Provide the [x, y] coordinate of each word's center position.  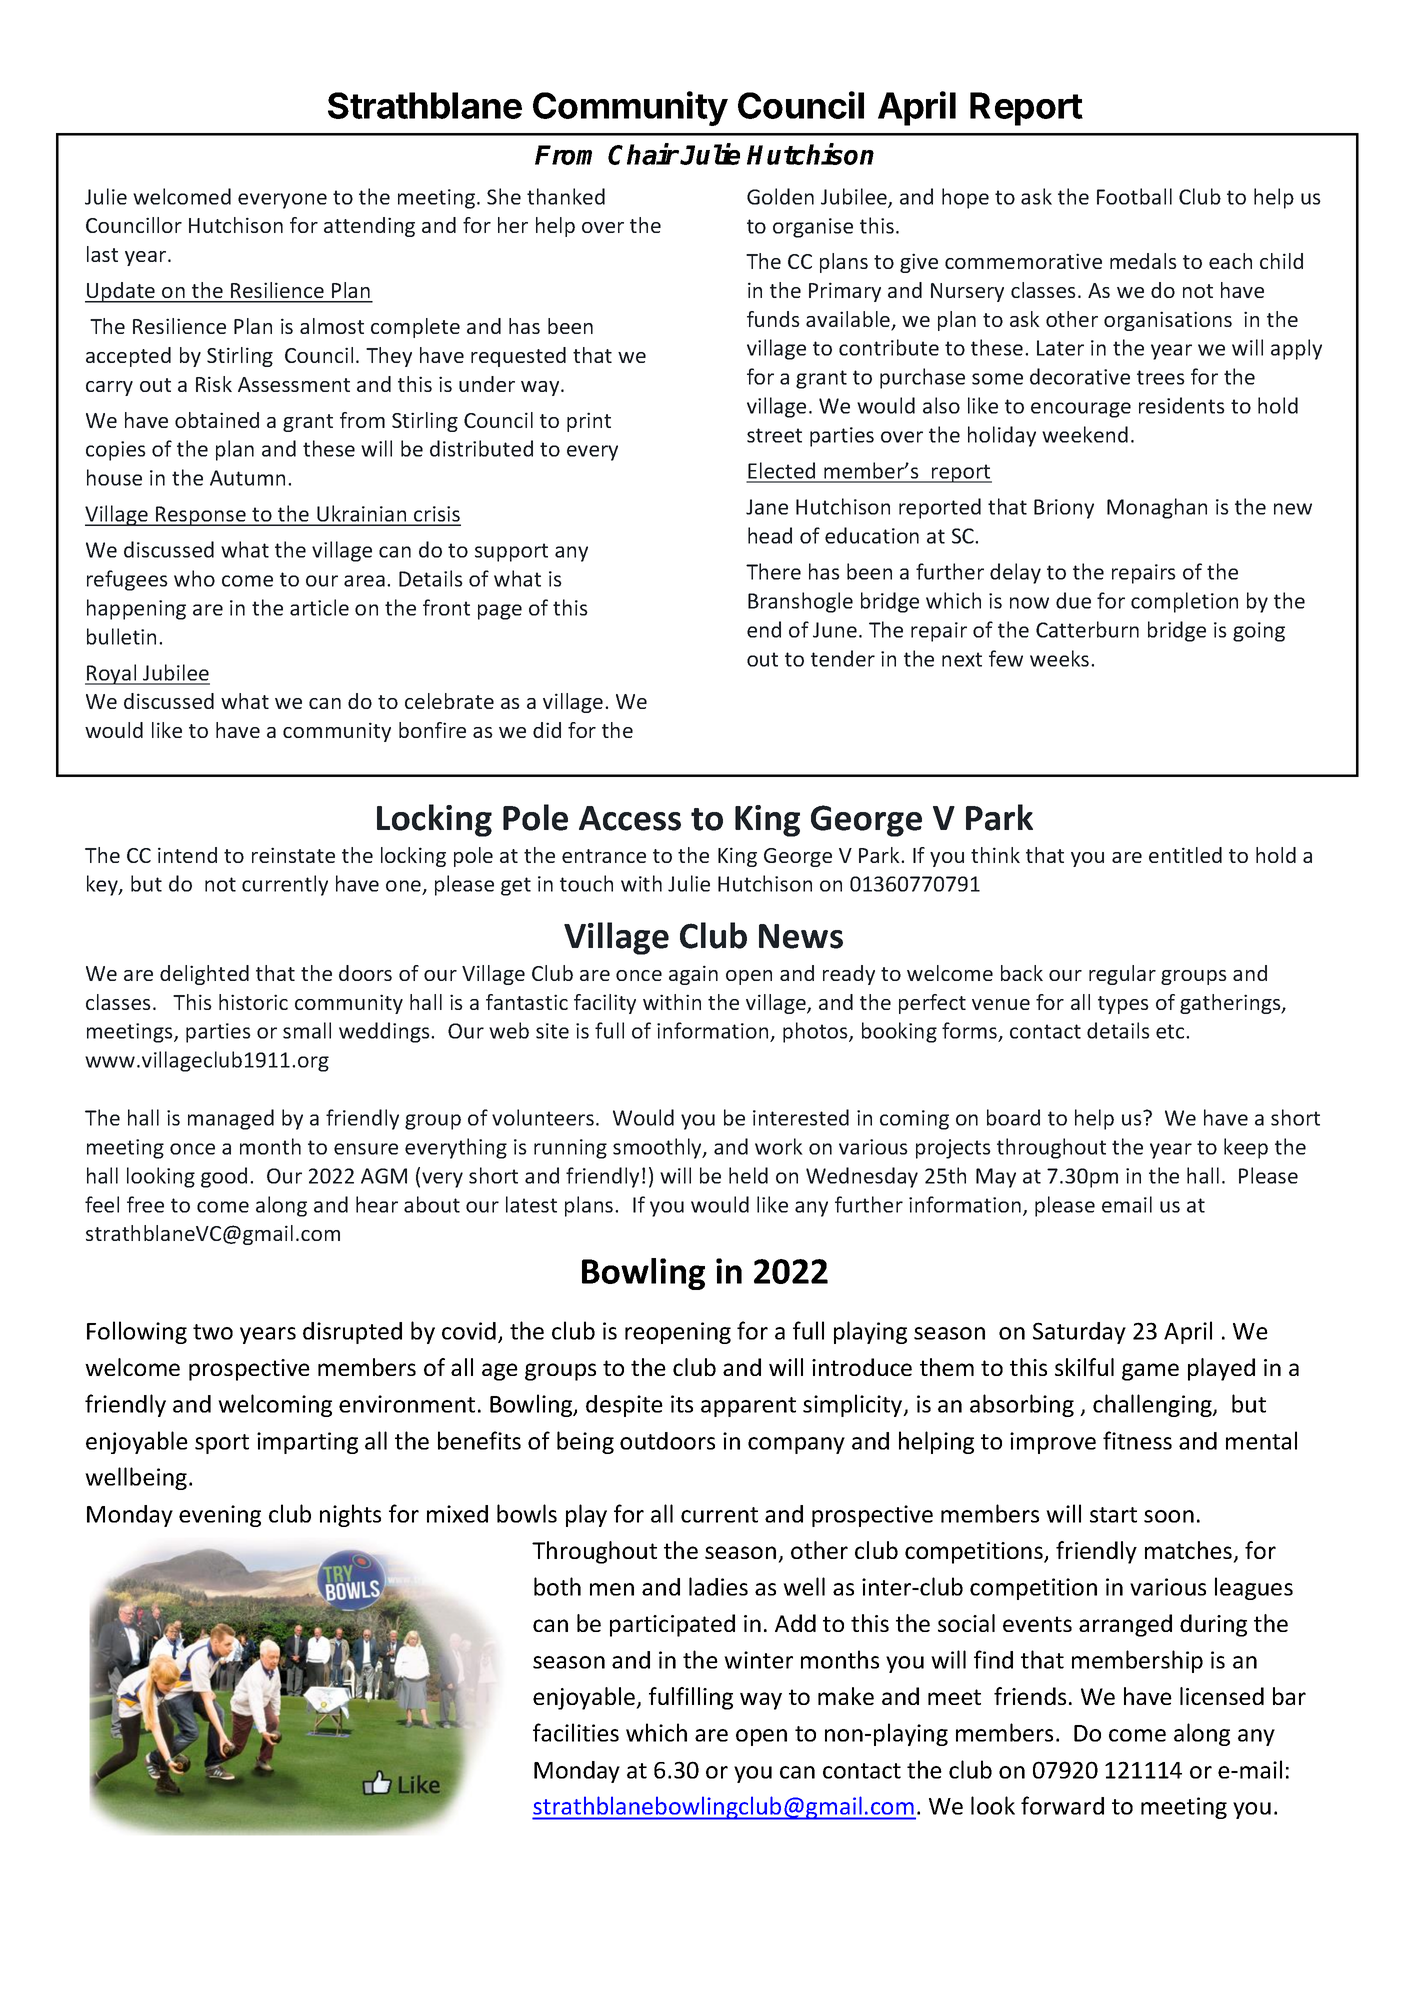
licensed [1222, 1696]
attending [369, 227]
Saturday [1079, 1333]
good [224, 1177]
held [748, 1175]
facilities [576, 1732]
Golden [780, 196]
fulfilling [691, 1698]
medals [1143, 261]
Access [630, 818]
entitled [1185, 855]
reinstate [293, 855]
